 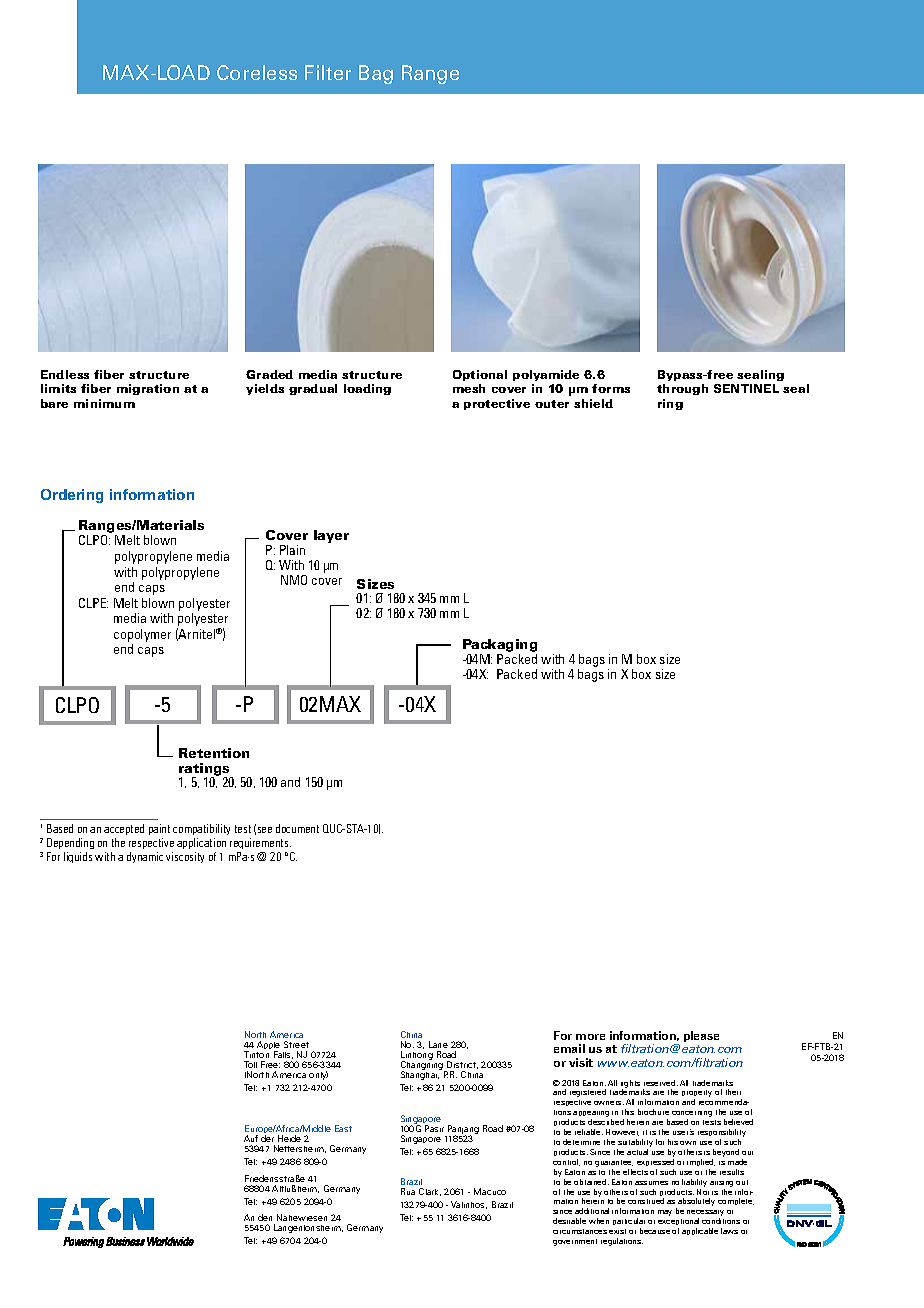 I want to click on Rua, so click(x=408, y=1191).
